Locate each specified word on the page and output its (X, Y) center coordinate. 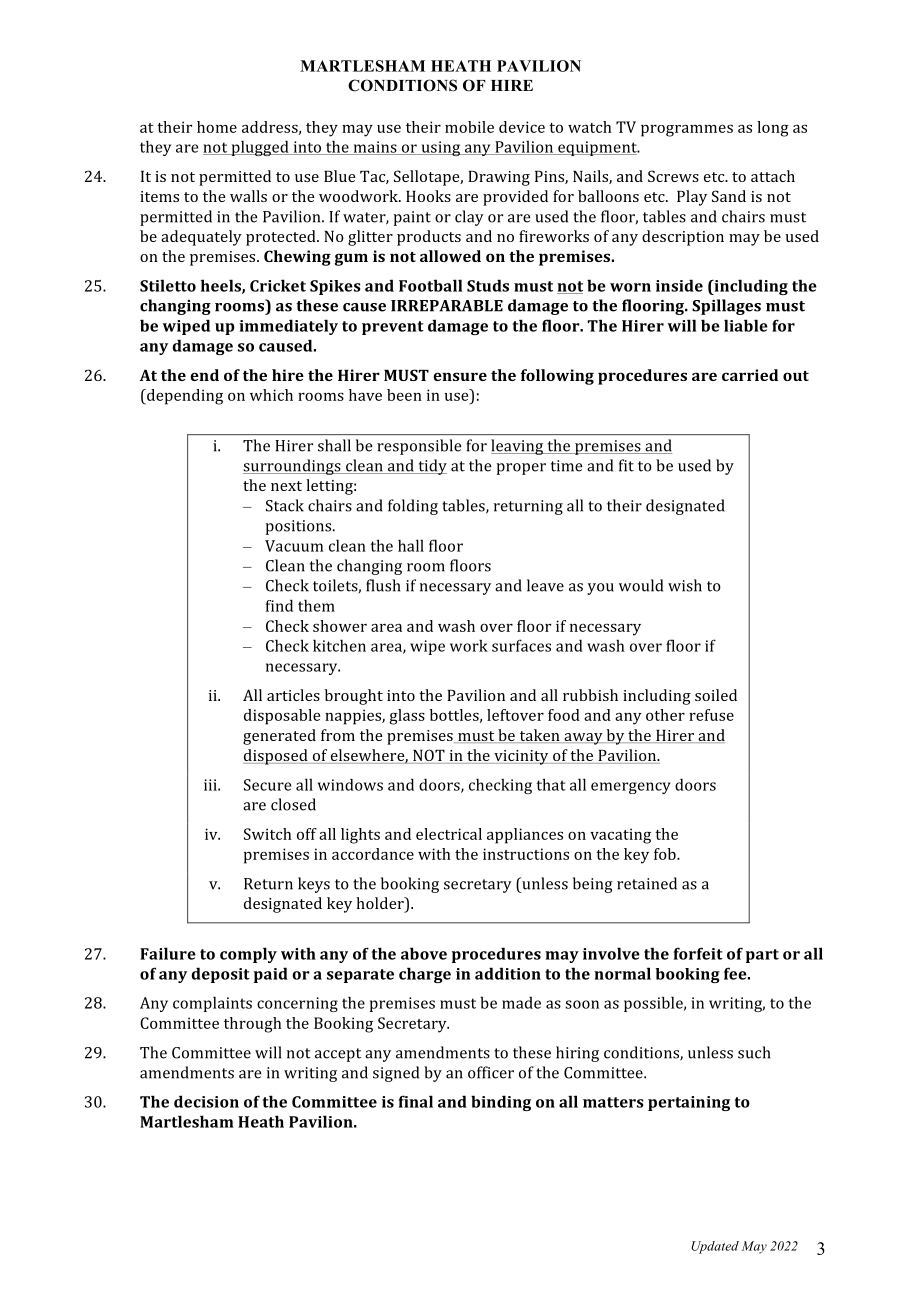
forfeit (698, 953)
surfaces (521, 645)
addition (508, 973)
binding (501, 1103)
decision (206, 1101)
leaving (518, 447)
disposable (282, 717)
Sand (729, 196)
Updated (715, 1247)
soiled (716, 695)
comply (248, 955)
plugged (260, 148)
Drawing (499, 178)
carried (750, 375)
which (271, 395)
